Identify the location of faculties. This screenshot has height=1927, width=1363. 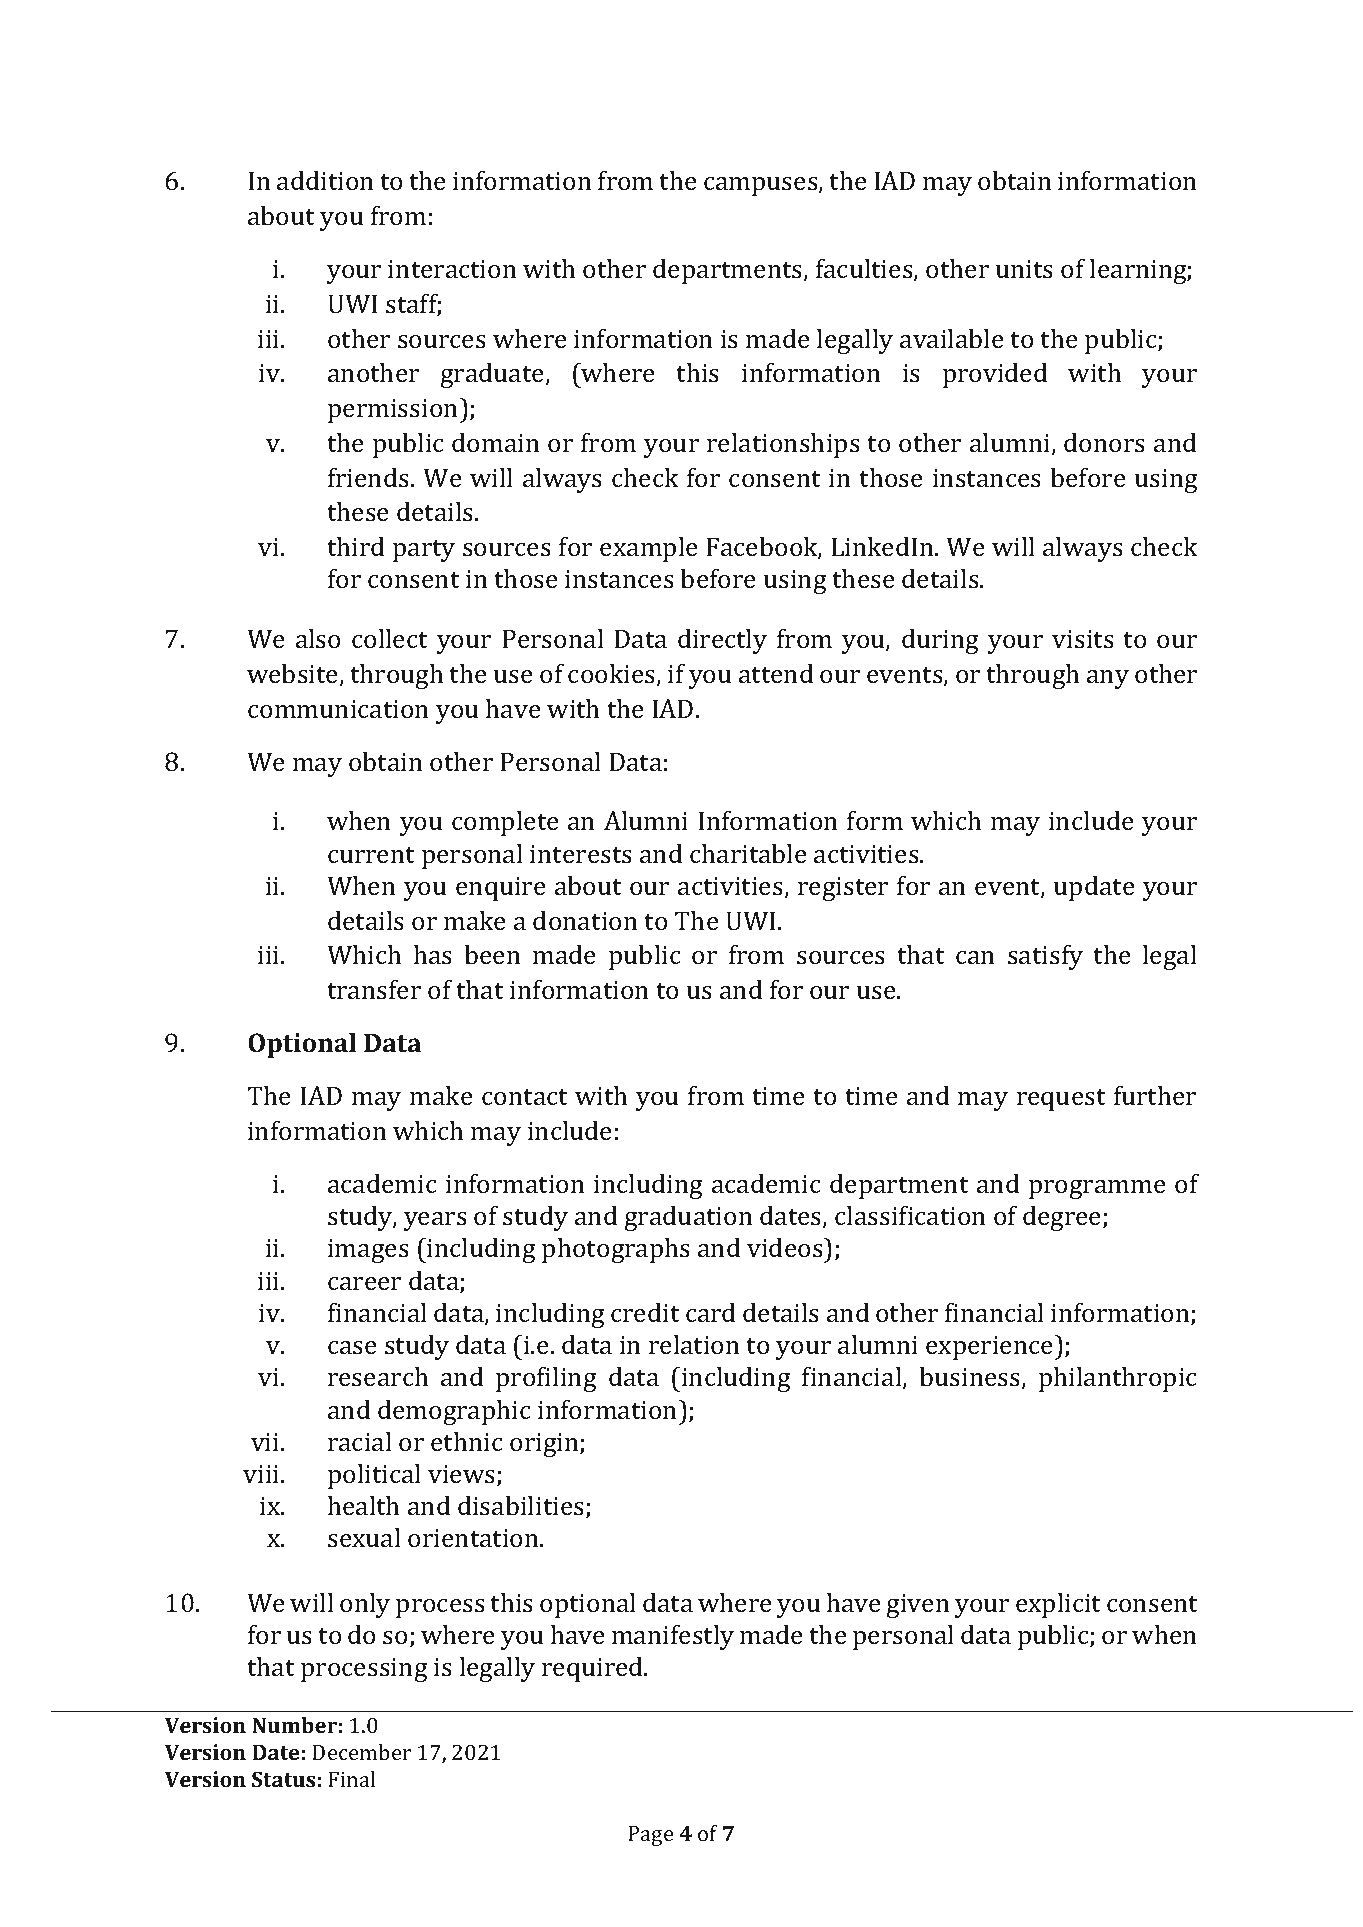
(865, 269).
